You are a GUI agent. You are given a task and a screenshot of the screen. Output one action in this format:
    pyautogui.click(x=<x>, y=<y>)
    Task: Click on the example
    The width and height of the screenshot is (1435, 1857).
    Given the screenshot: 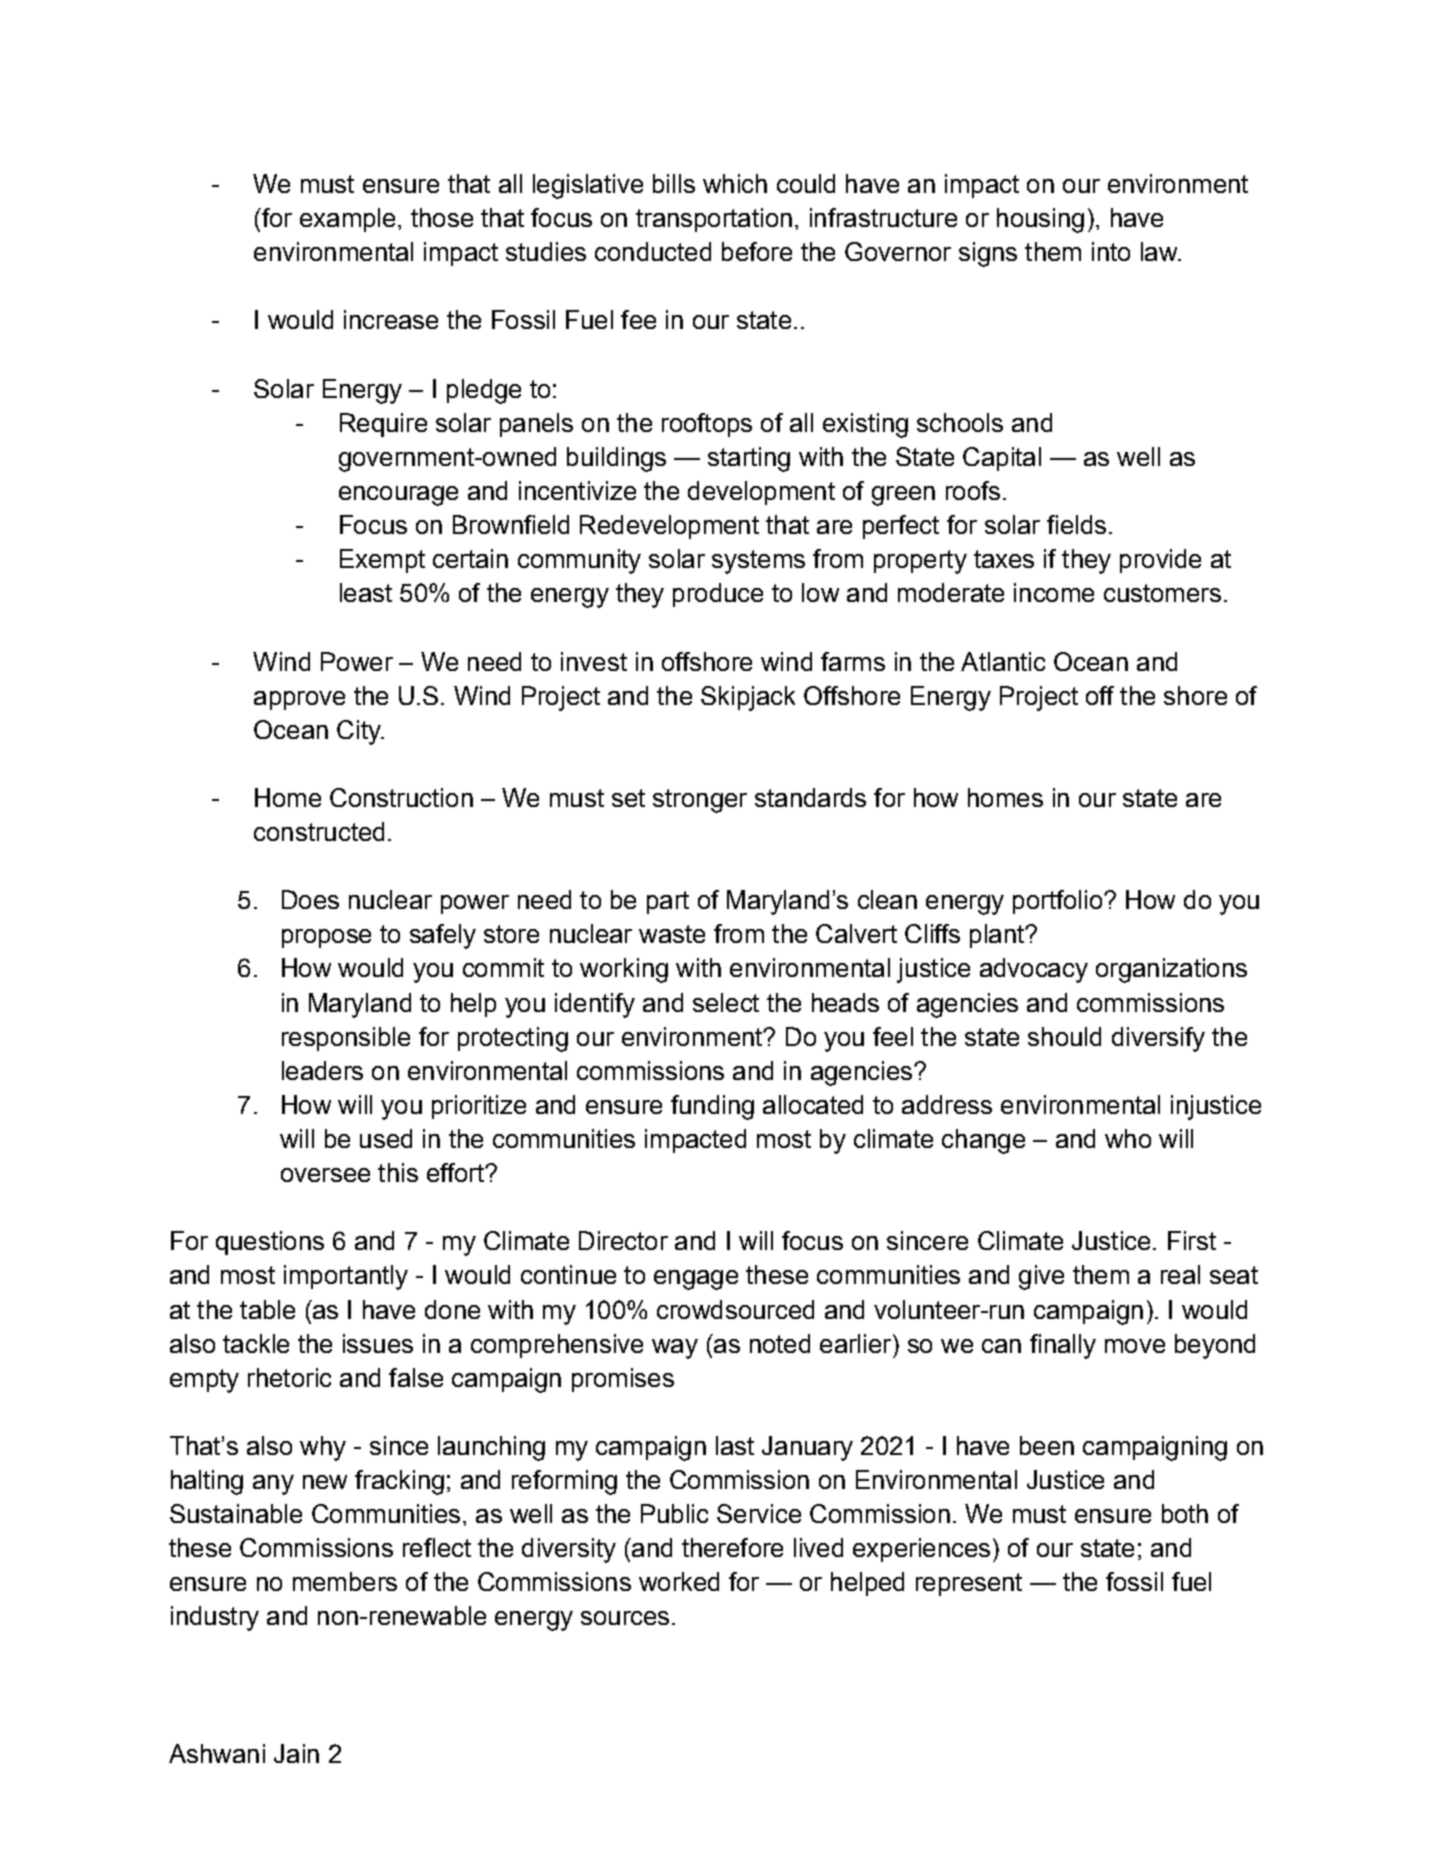 What is the action you would take?
    pyautogui.click(x=347, y=220)
